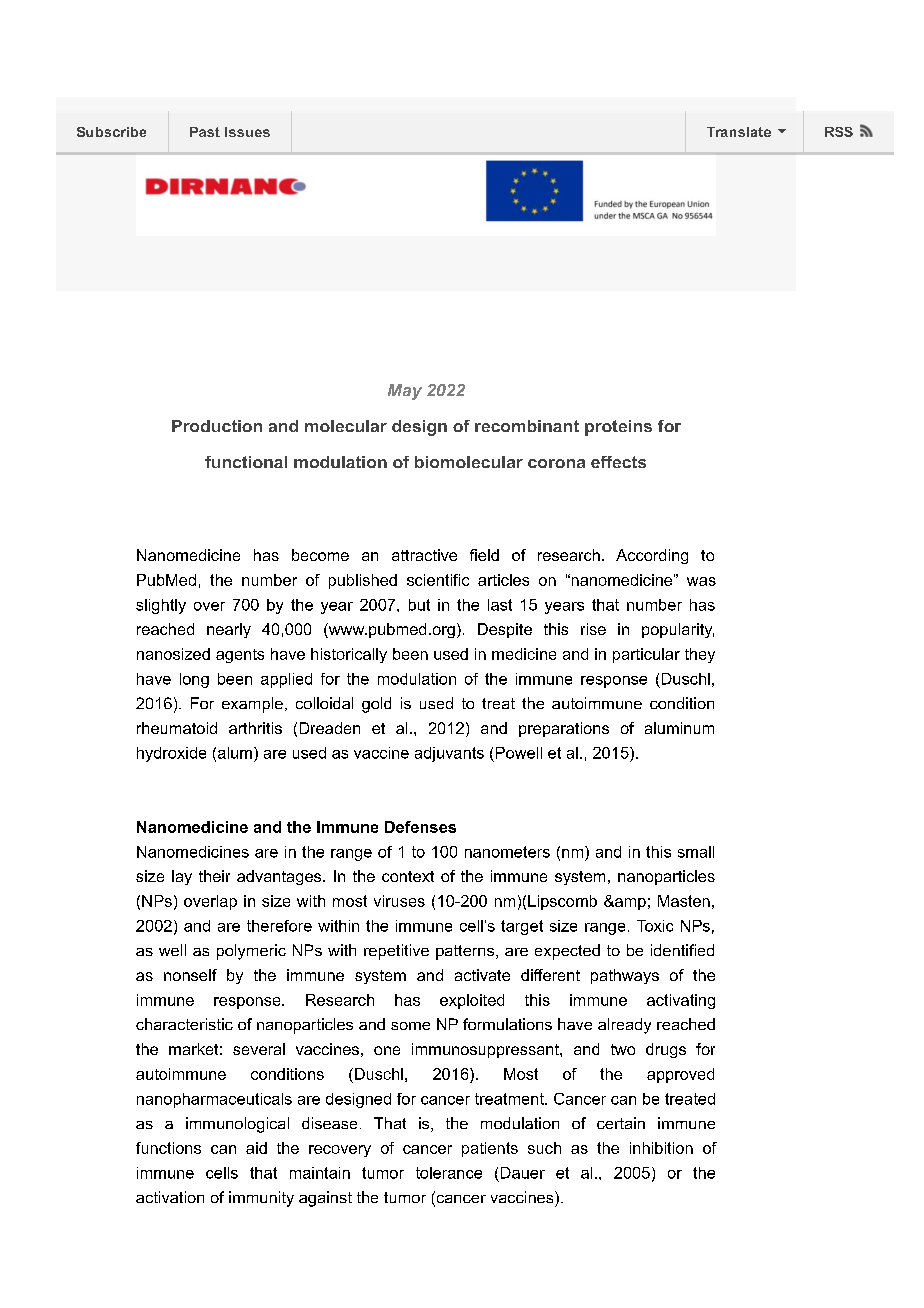 This screenshot has width=924, height=1308. Describe the element at coordinates (217, 426) in the screenshot. I see `Production` at that location.
